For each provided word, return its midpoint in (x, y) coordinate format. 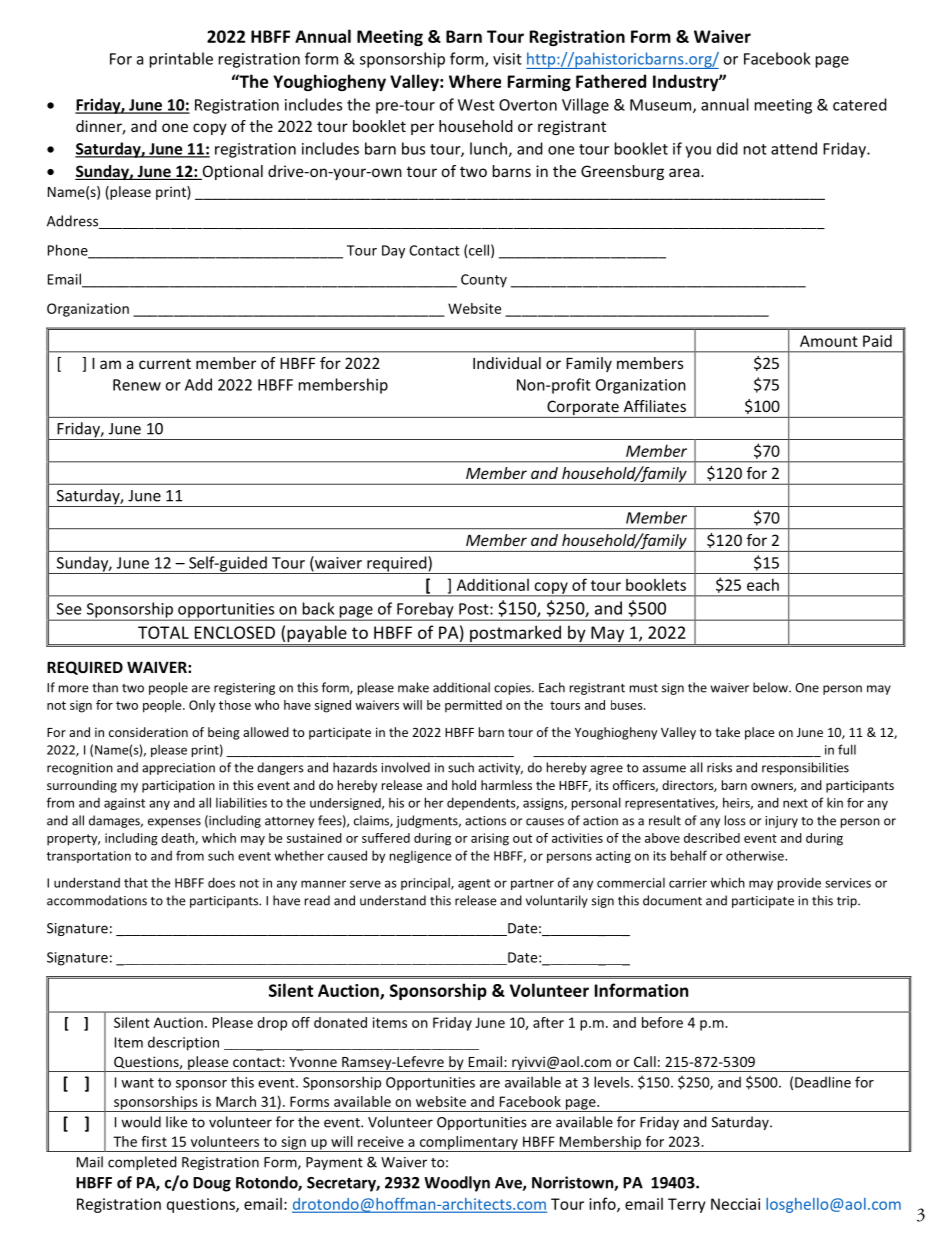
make (413, 687)
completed (142, 1163)
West (476, 105)
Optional (231, 172)
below (771, 687)
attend (794, 148)
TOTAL (163, 632)
